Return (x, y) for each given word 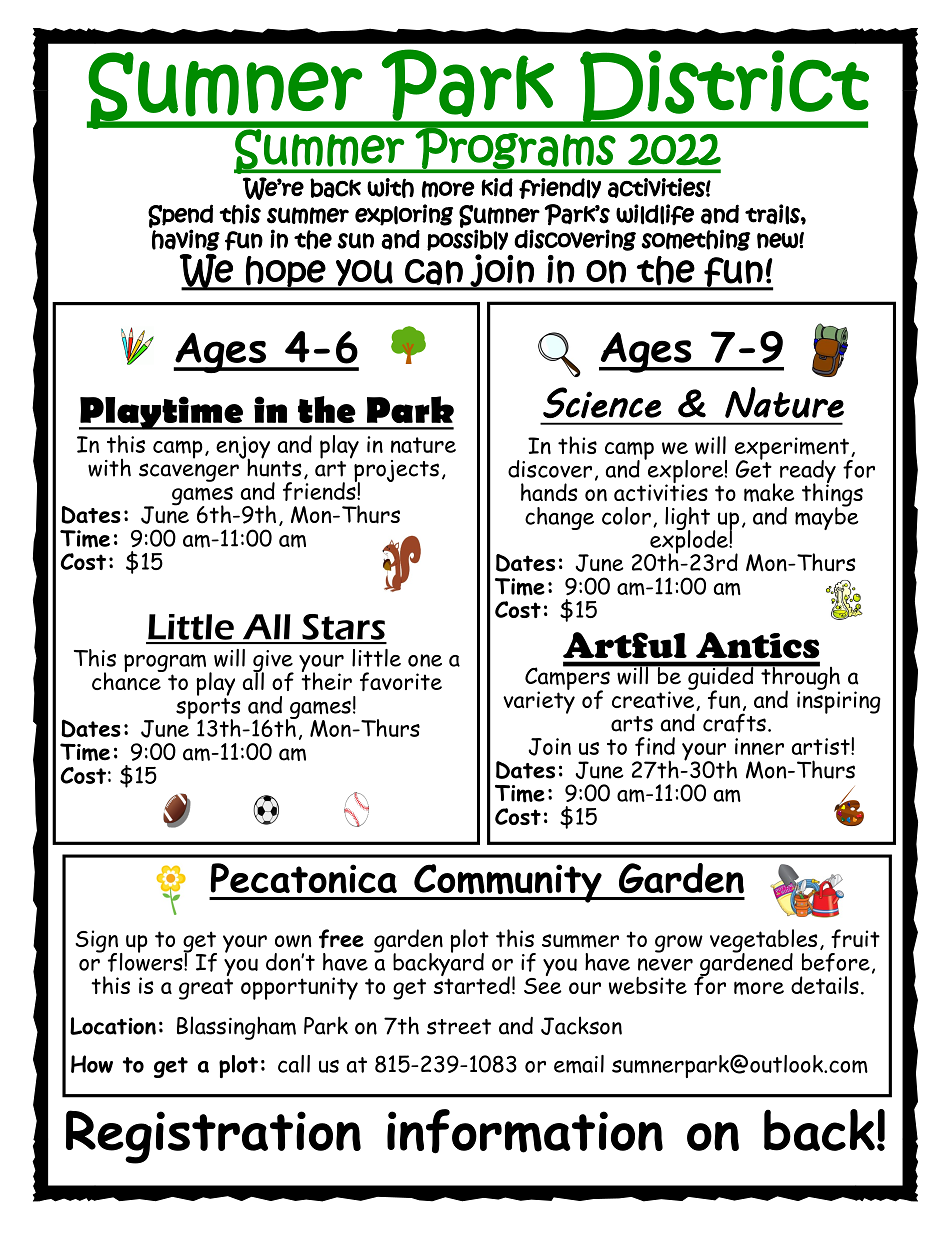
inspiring (839, 701)
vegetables (763, 942)
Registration (213, 1137)
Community (508, 883)
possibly (467, 240)
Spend (180, 217)
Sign (96, 942)
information (525, 1131)
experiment (793, 449)
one (425, 660)
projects (396, 472)
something (696, 240)
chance (127, 680)
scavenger (189, 472)
